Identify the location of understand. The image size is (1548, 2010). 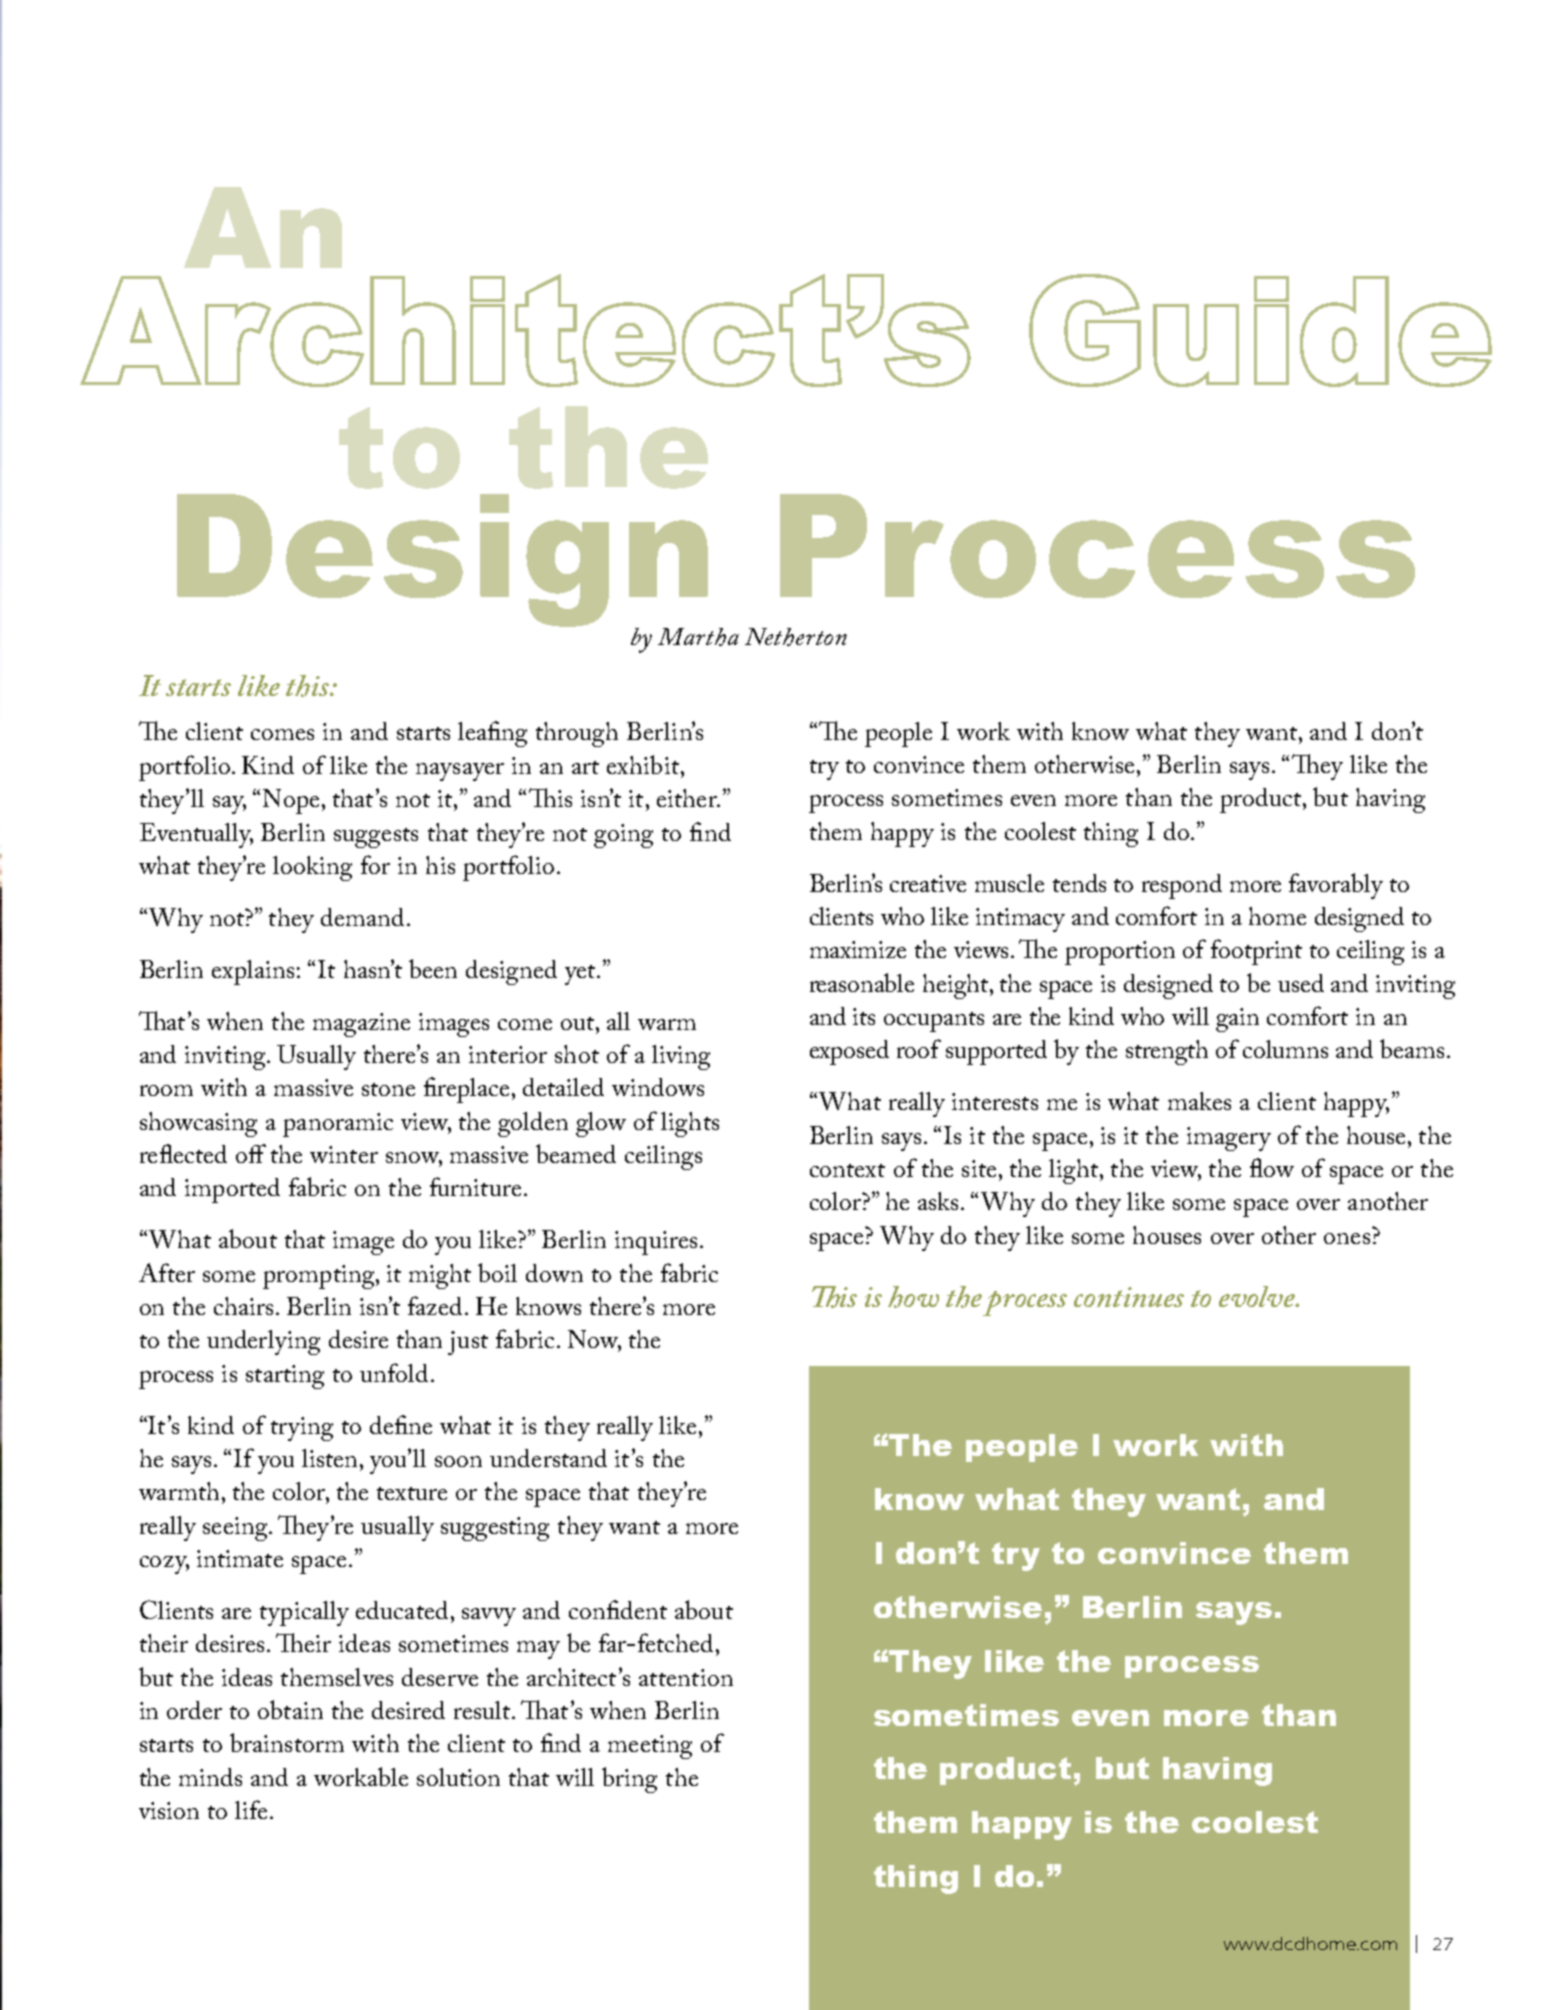
(548, 1458).
